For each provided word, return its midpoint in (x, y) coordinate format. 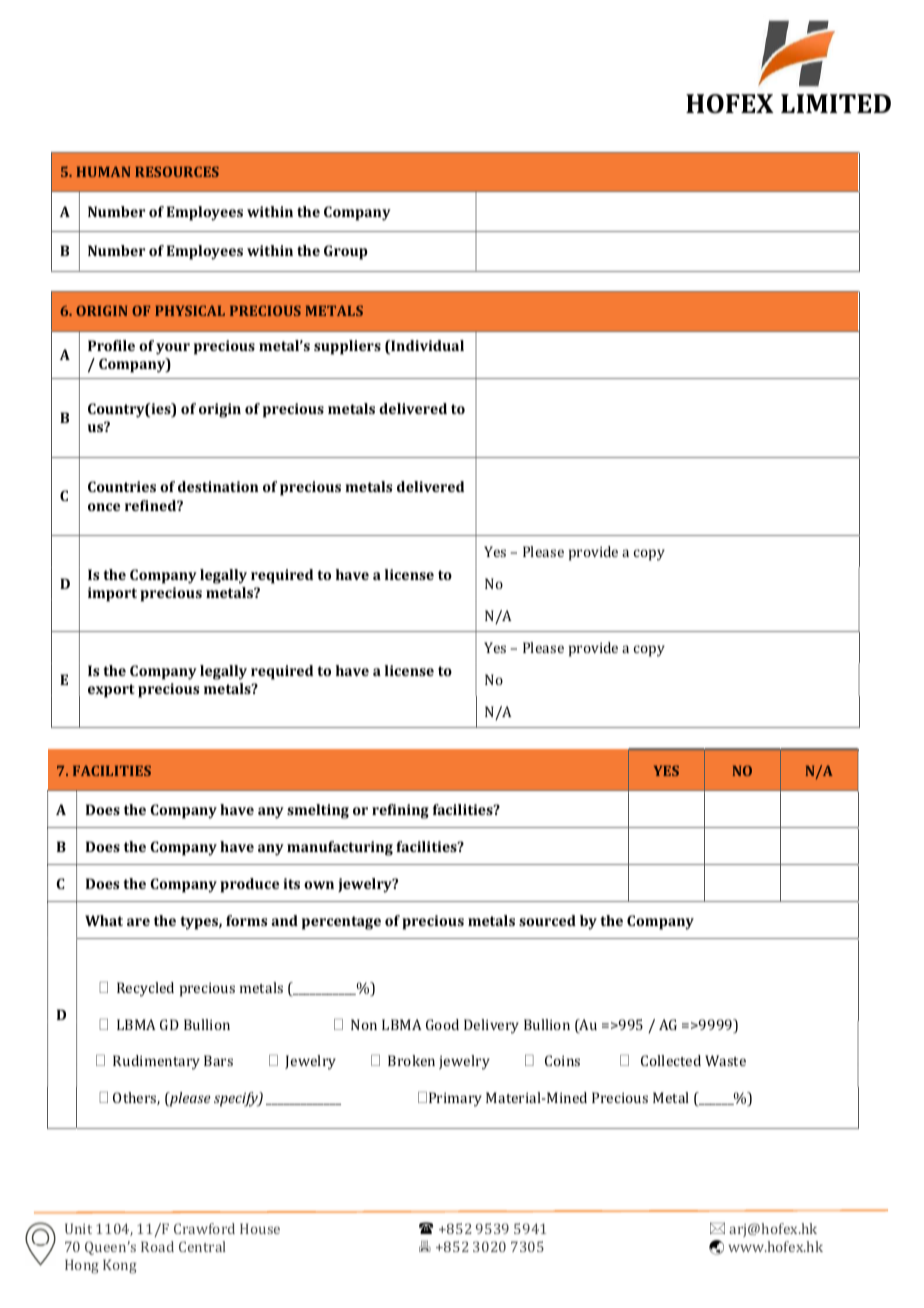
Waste (725, 1060)
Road (157, 1246)
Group (346, 252)
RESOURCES (177, 171)
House (260, 1228)
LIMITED (836, 103)
